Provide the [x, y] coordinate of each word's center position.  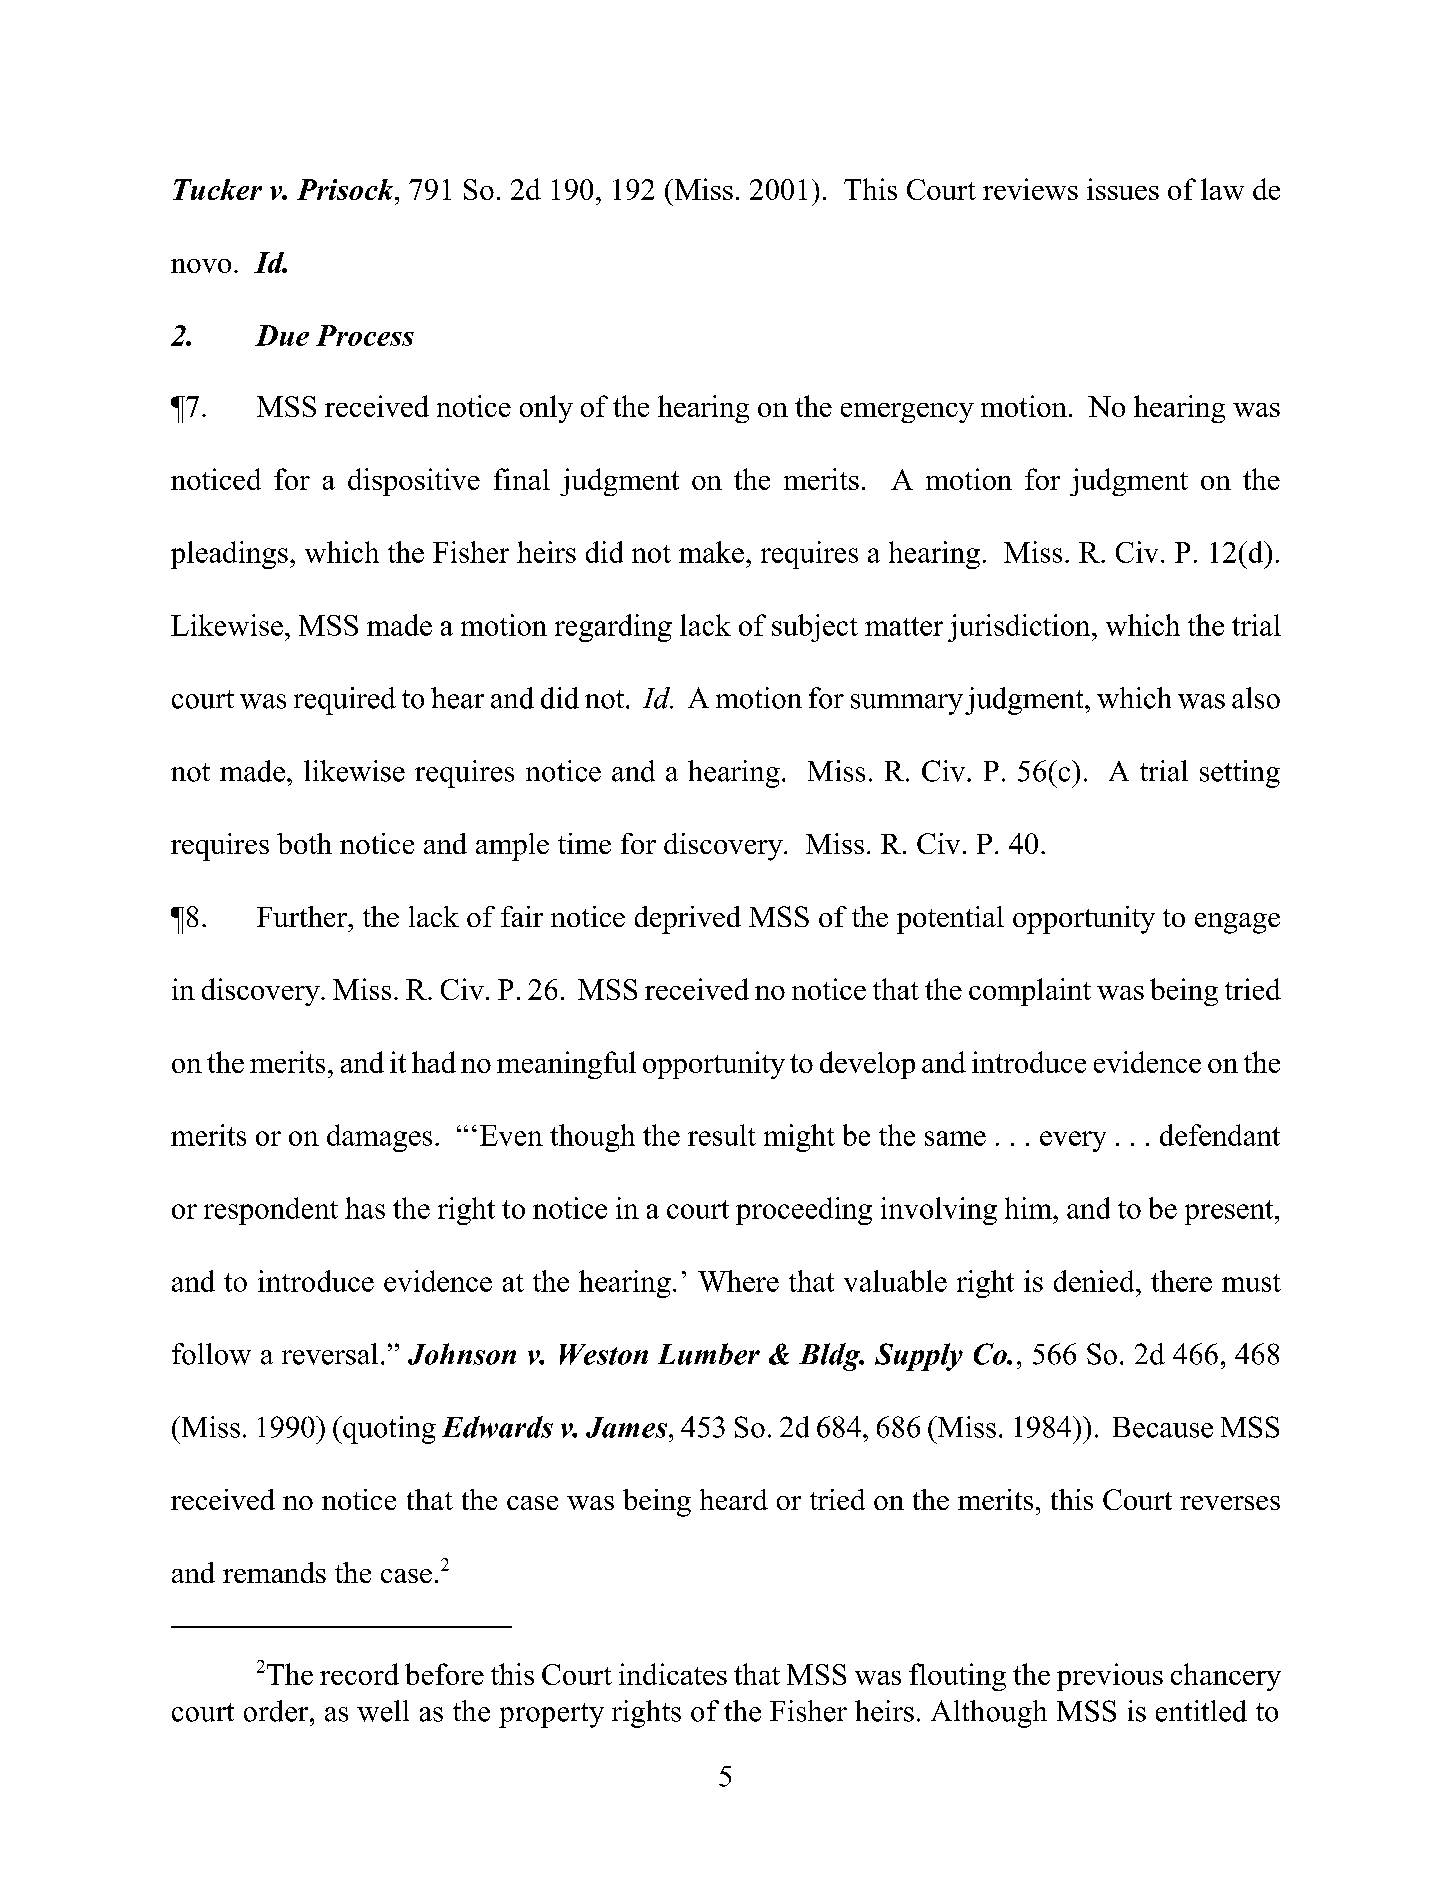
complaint [1030, 992]
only [546, 409]
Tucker [217, 189]
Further [303, 916]
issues [1123, 189]
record [359, 1674]
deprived [688, 920]
